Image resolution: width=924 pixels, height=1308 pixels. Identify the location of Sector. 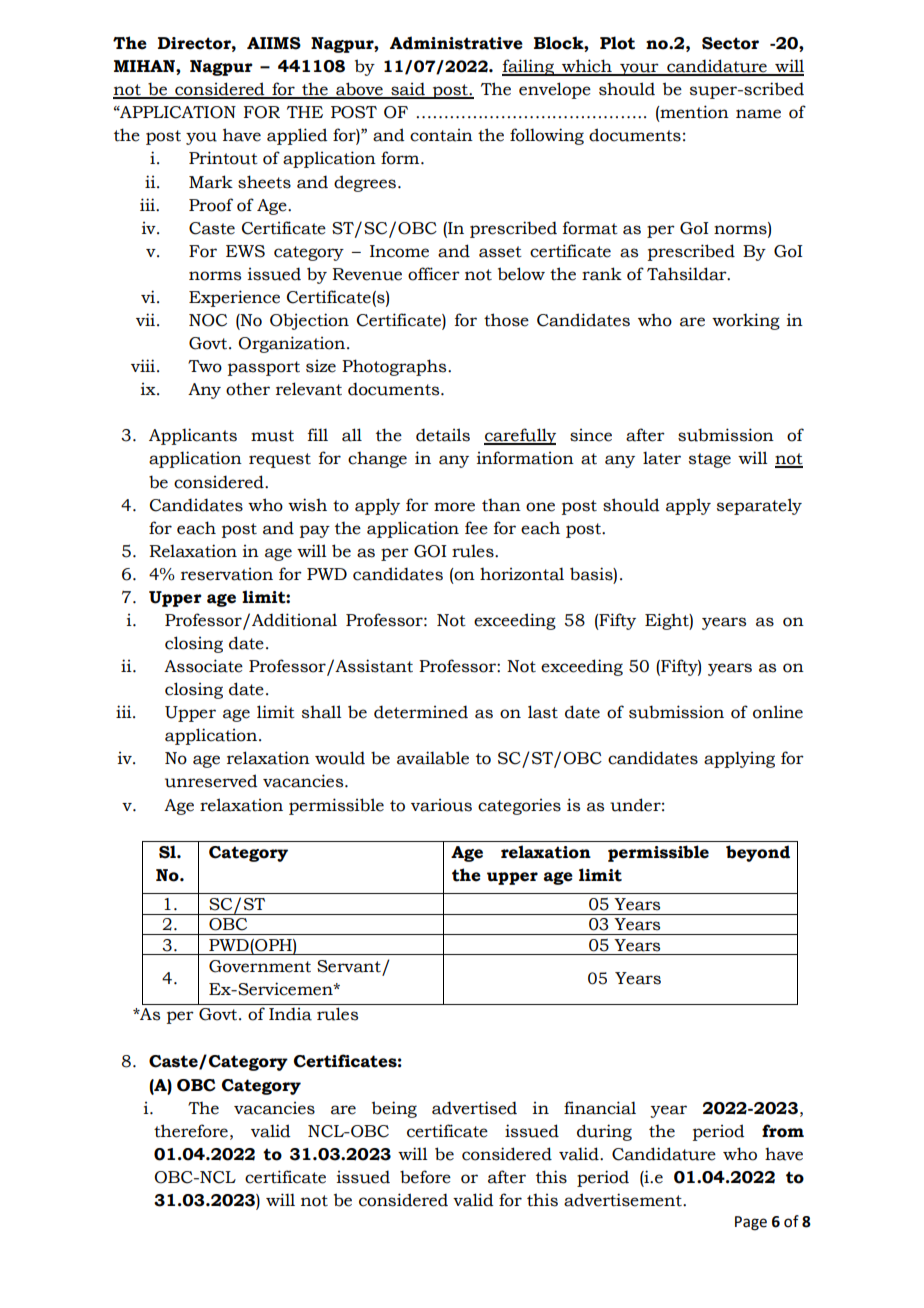
(730, 43).
